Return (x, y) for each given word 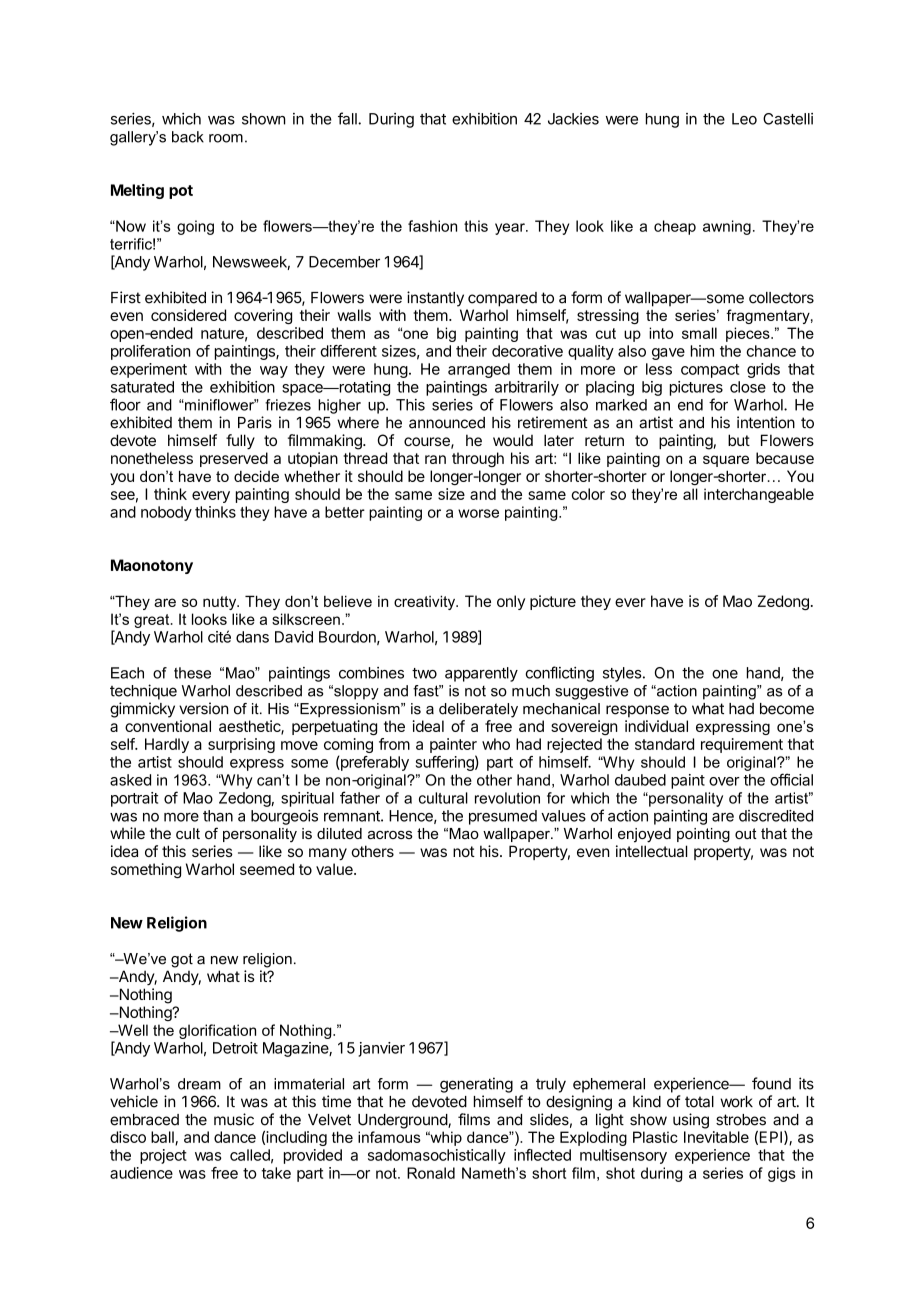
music (234, 1119)
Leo (744, 119)
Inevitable (716, 1137)
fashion (432, 226)
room (226, 138)
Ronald (431, 1173)
